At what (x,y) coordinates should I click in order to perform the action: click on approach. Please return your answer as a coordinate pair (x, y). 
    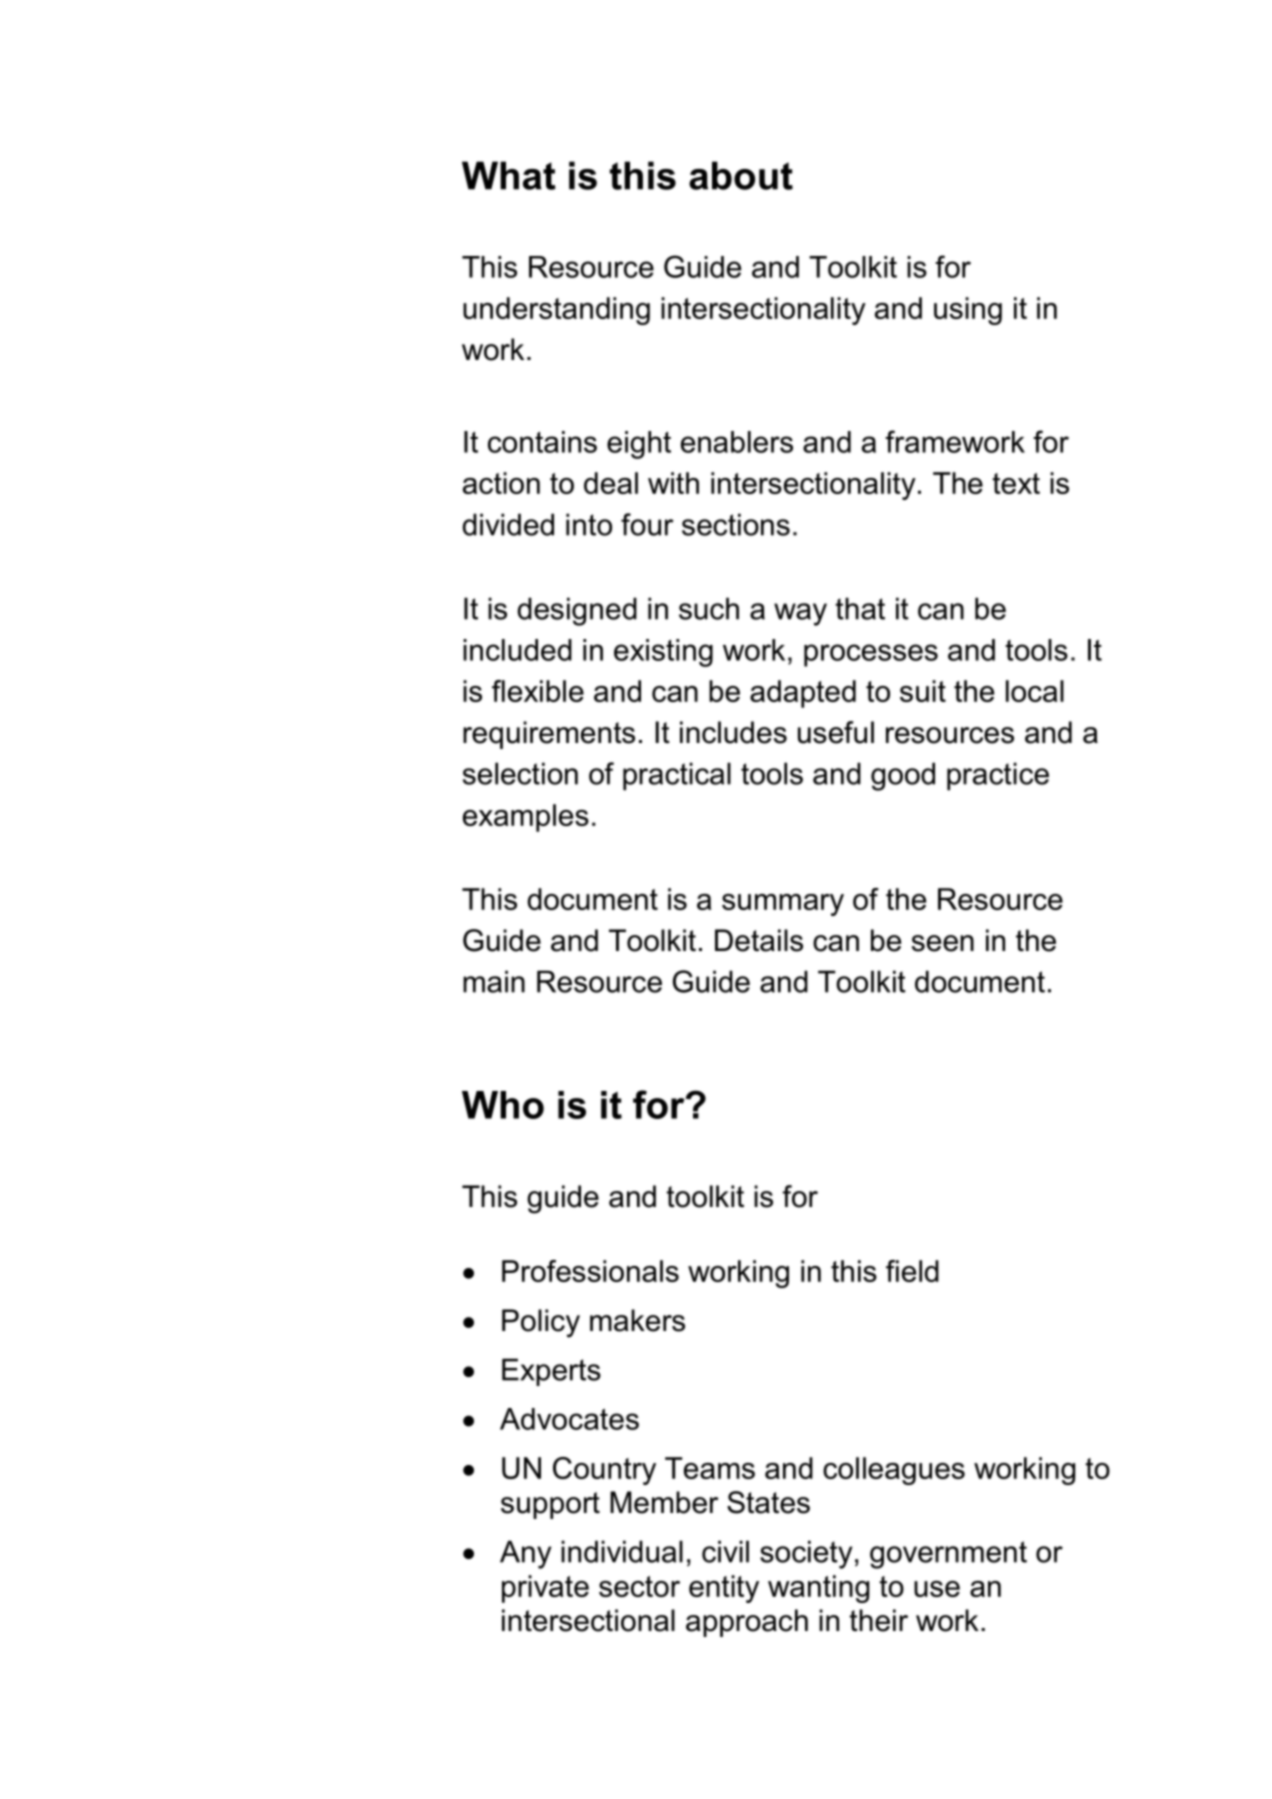
    Looking at the image, I should click on (747, 1623).
